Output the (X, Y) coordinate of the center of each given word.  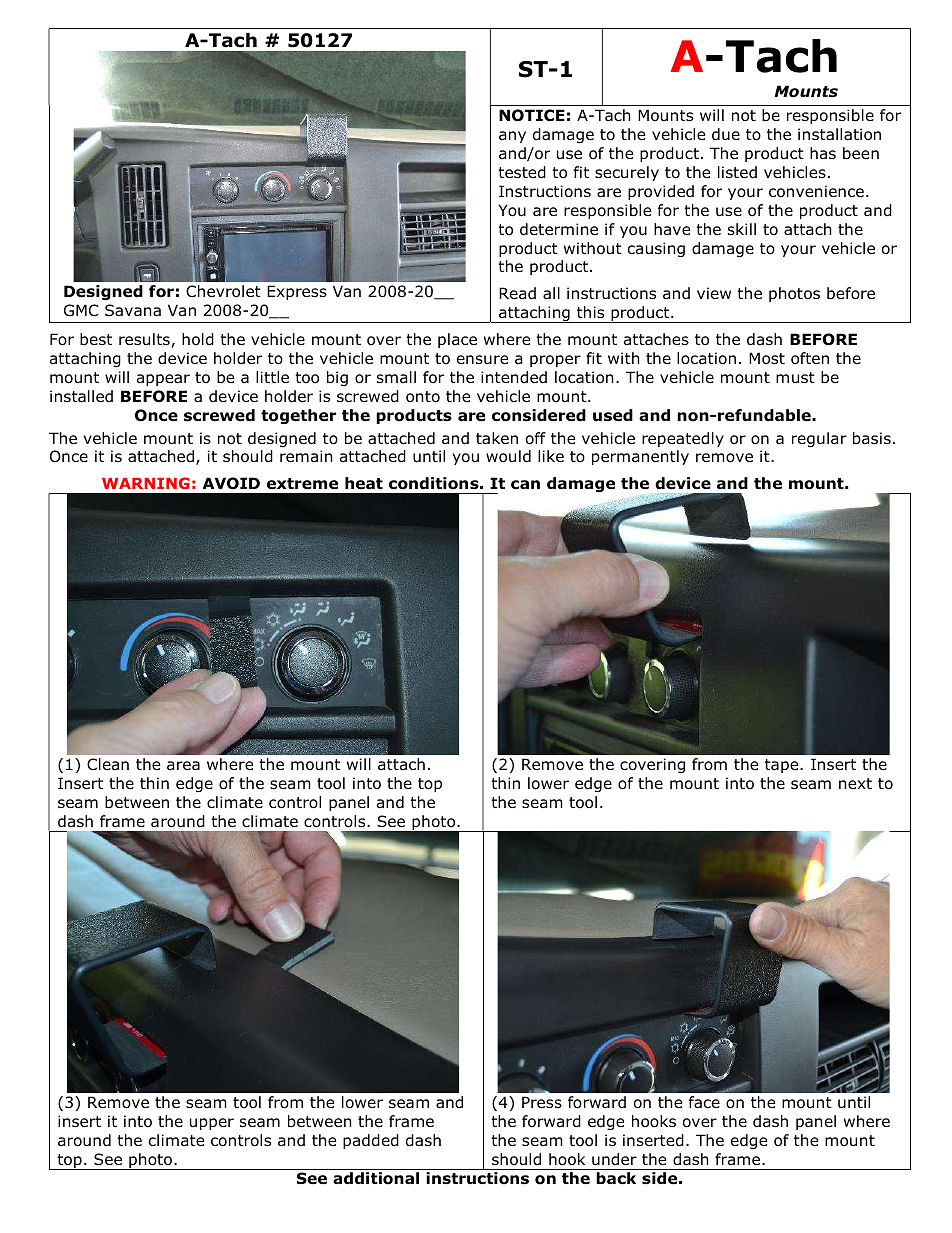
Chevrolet (223, 291)
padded (371, 1141)
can (525, 484)
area (183, 765)
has (823, 153)
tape (783, 766)
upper (212, 1124)
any (512, 137)
